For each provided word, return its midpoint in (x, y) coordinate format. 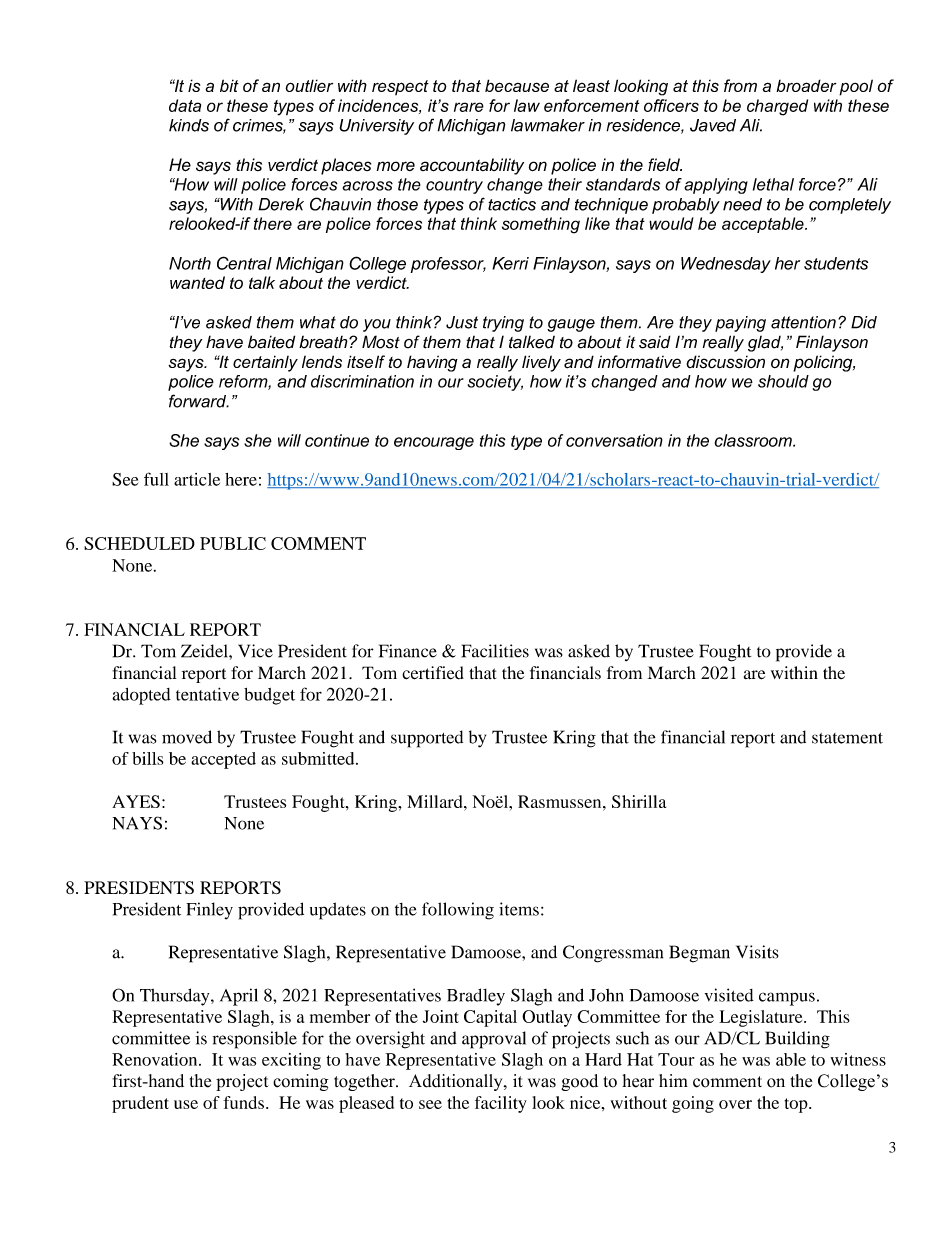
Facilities (495, 651)
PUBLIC (233, 543)
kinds (189, 125)
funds (243, 1102)
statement (847, 738)
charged (777, 107)
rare (469, 107)
